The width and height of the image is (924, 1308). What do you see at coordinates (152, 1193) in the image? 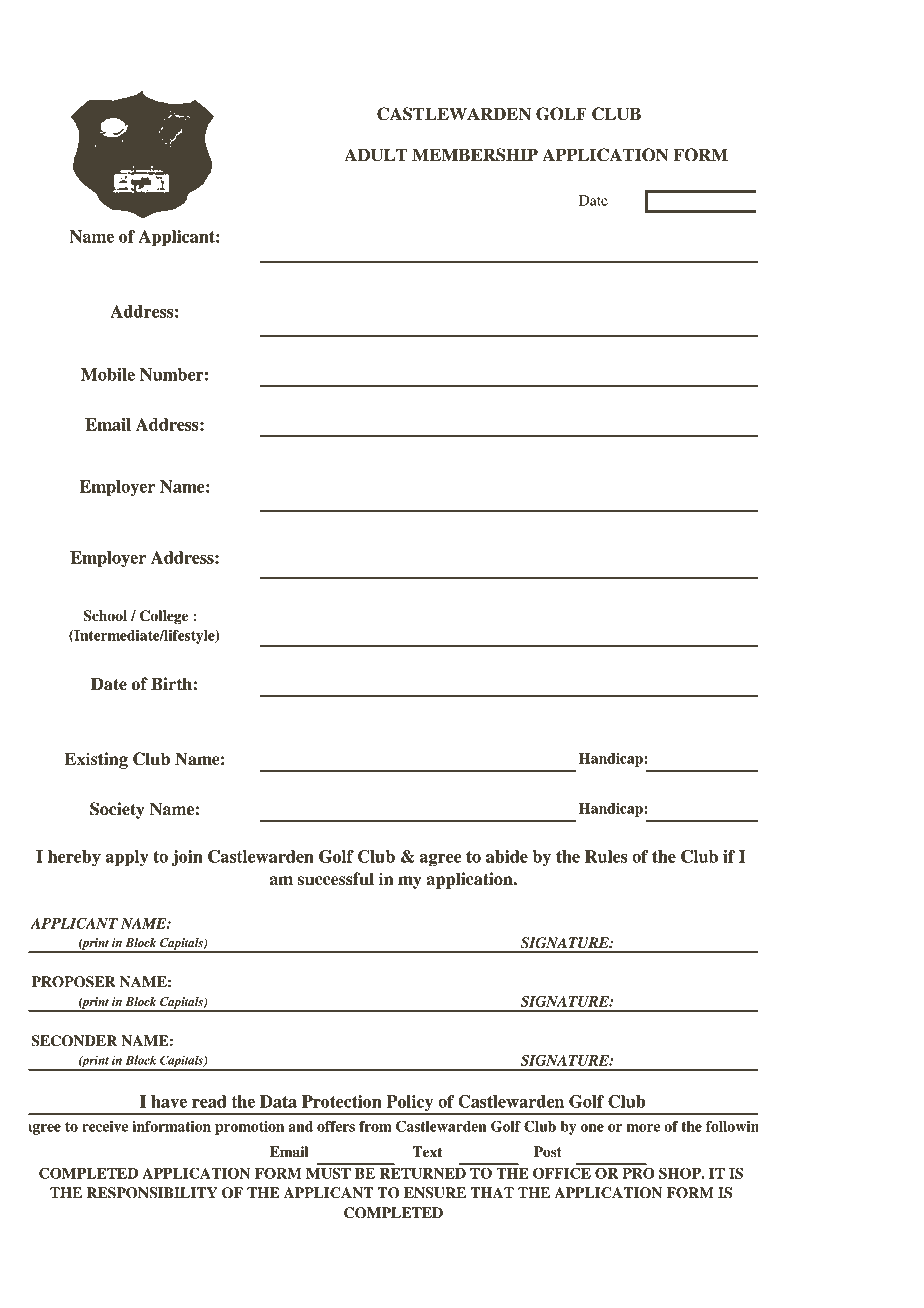
I see `RESPONSIBILITY` at bounding box center [152, 1193].
